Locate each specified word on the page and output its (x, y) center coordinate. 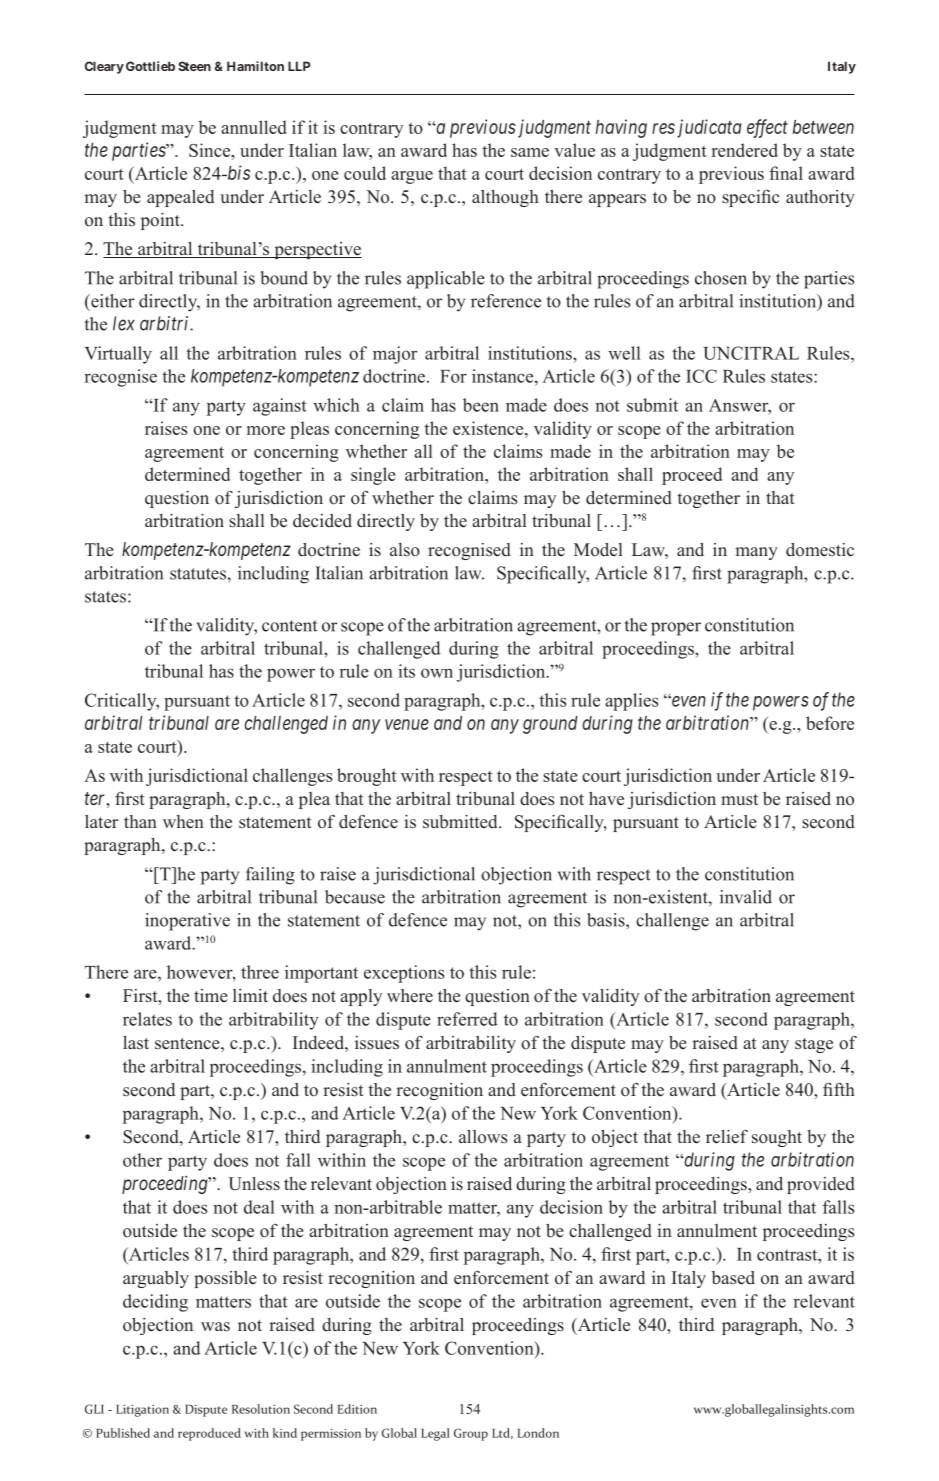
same (530, 152)
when (183, 822)
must (739, 800)
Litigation (142, 1411)
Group (471, 1434)
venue (407, 724)
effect (767, 128)
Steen (194, 66)
